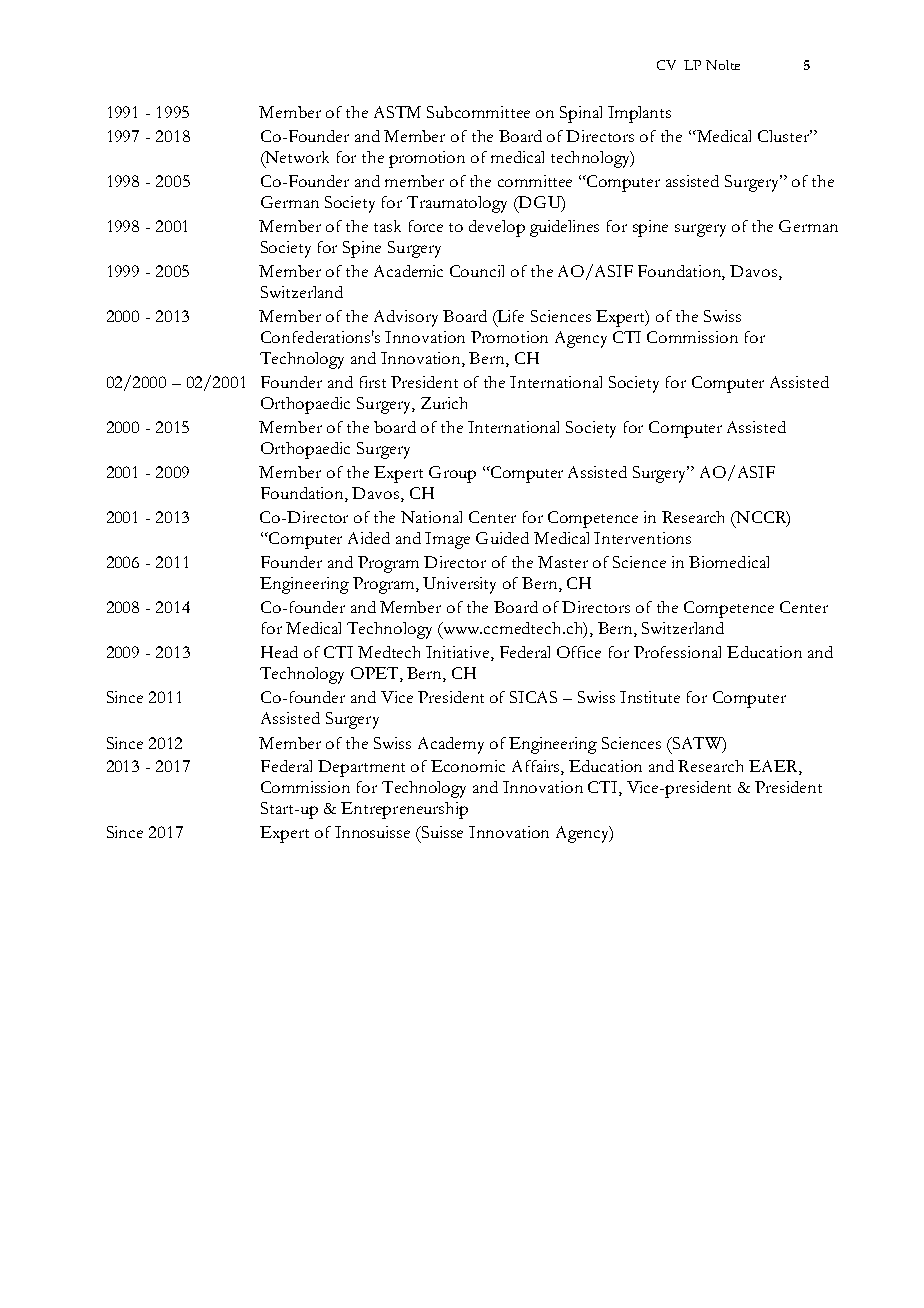 The height and width of the screenshot is (1308, 924). What do you see at coordinates (468, 766) in the screenshot?
I see `Economic` at bounding box center [468, 766].
